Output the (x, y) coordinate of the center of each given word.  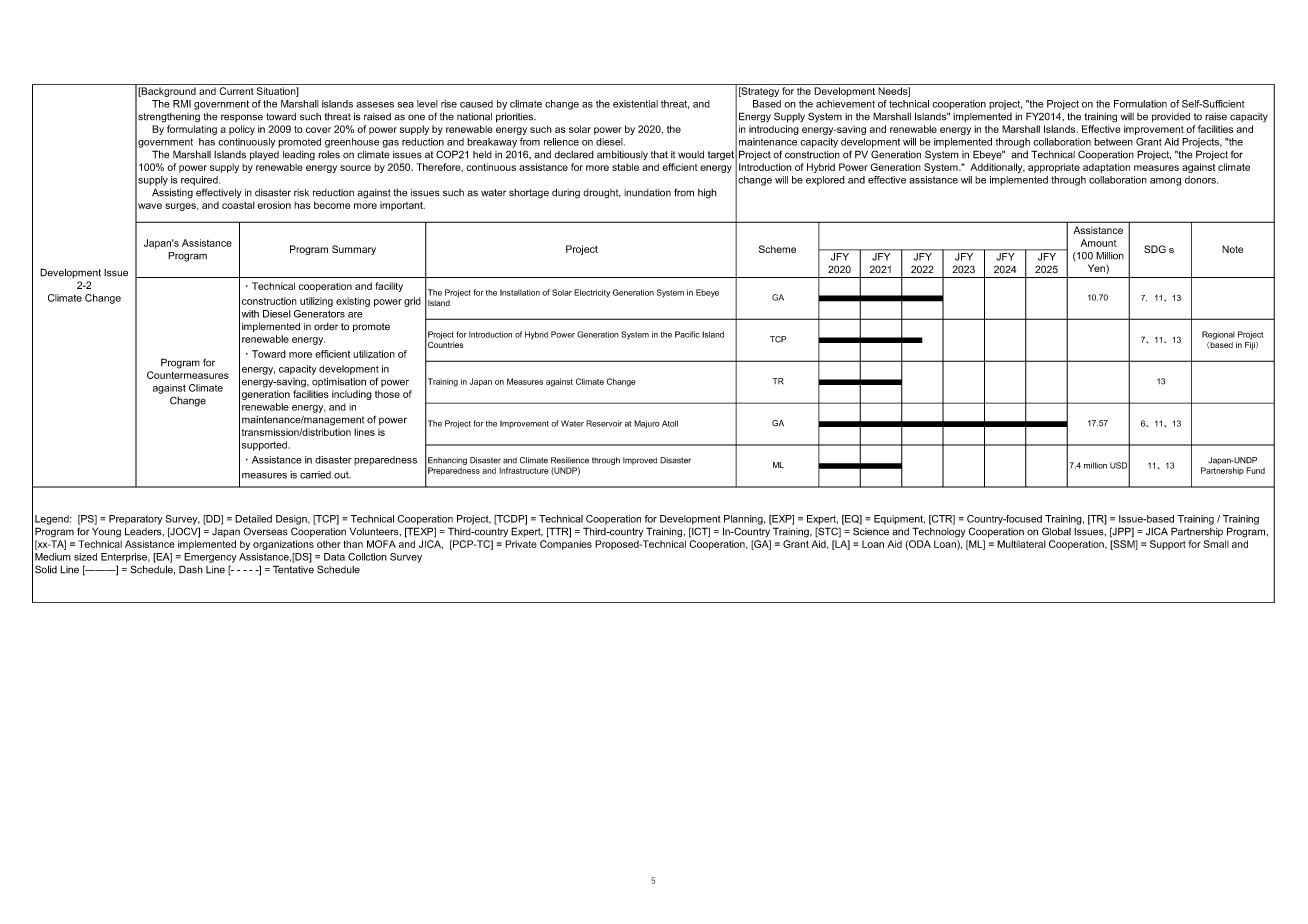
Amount (1098, 243)
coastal (238, 205)
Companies (566, 545)
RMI (182, 104)
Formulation (1140, 104)
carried (315, 475)
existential (635, 104)
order (326, 326)
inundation (647, 193)
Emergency (210, 558)
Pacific (687, 334)
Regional (1218, 335)
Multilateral (1021, 544)
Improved (640, 461)
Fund (1255, 470)
